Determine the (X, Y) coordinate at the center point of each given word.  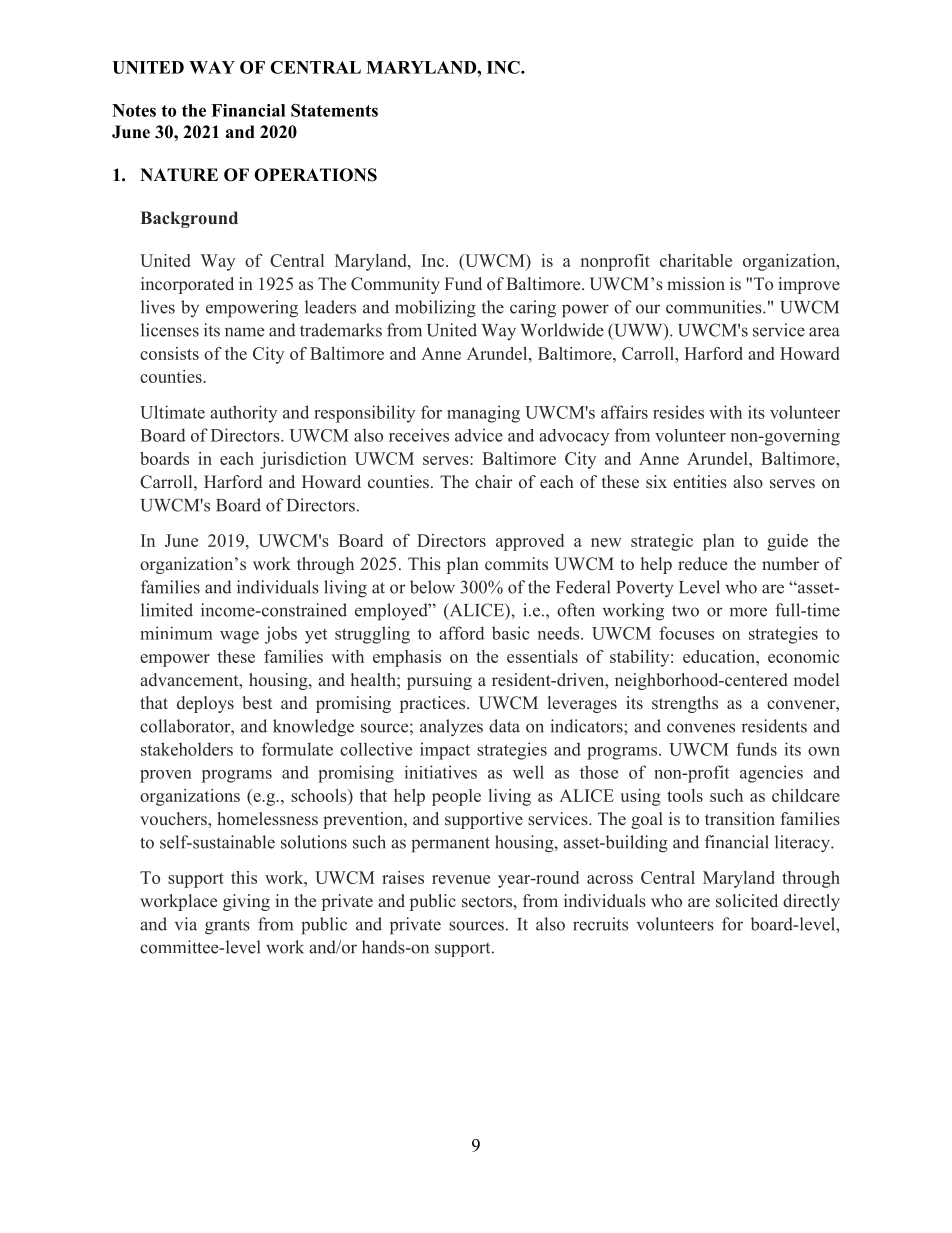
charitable (696, 260)
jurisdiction (303, 460)
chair (494, 481)
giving (246, 902)
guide (787, 542)
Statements (334, 110)
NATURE (179, 175)
